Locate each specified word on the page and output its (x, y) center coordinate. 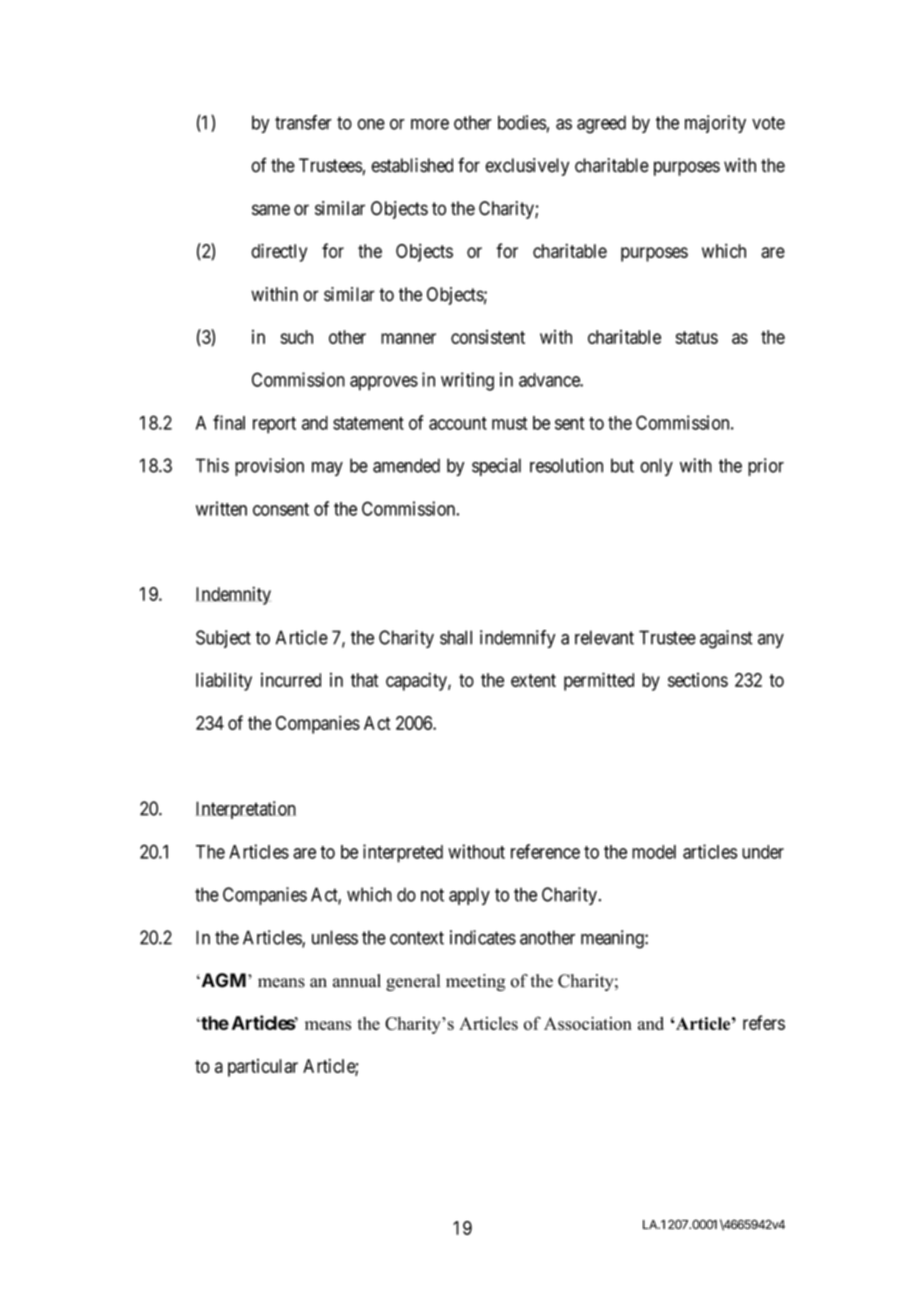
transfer (303, 122)
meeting (475, 982)
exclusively (527, 167)
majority (715, 124)
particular (263, 1068)
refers (764, 1022)
